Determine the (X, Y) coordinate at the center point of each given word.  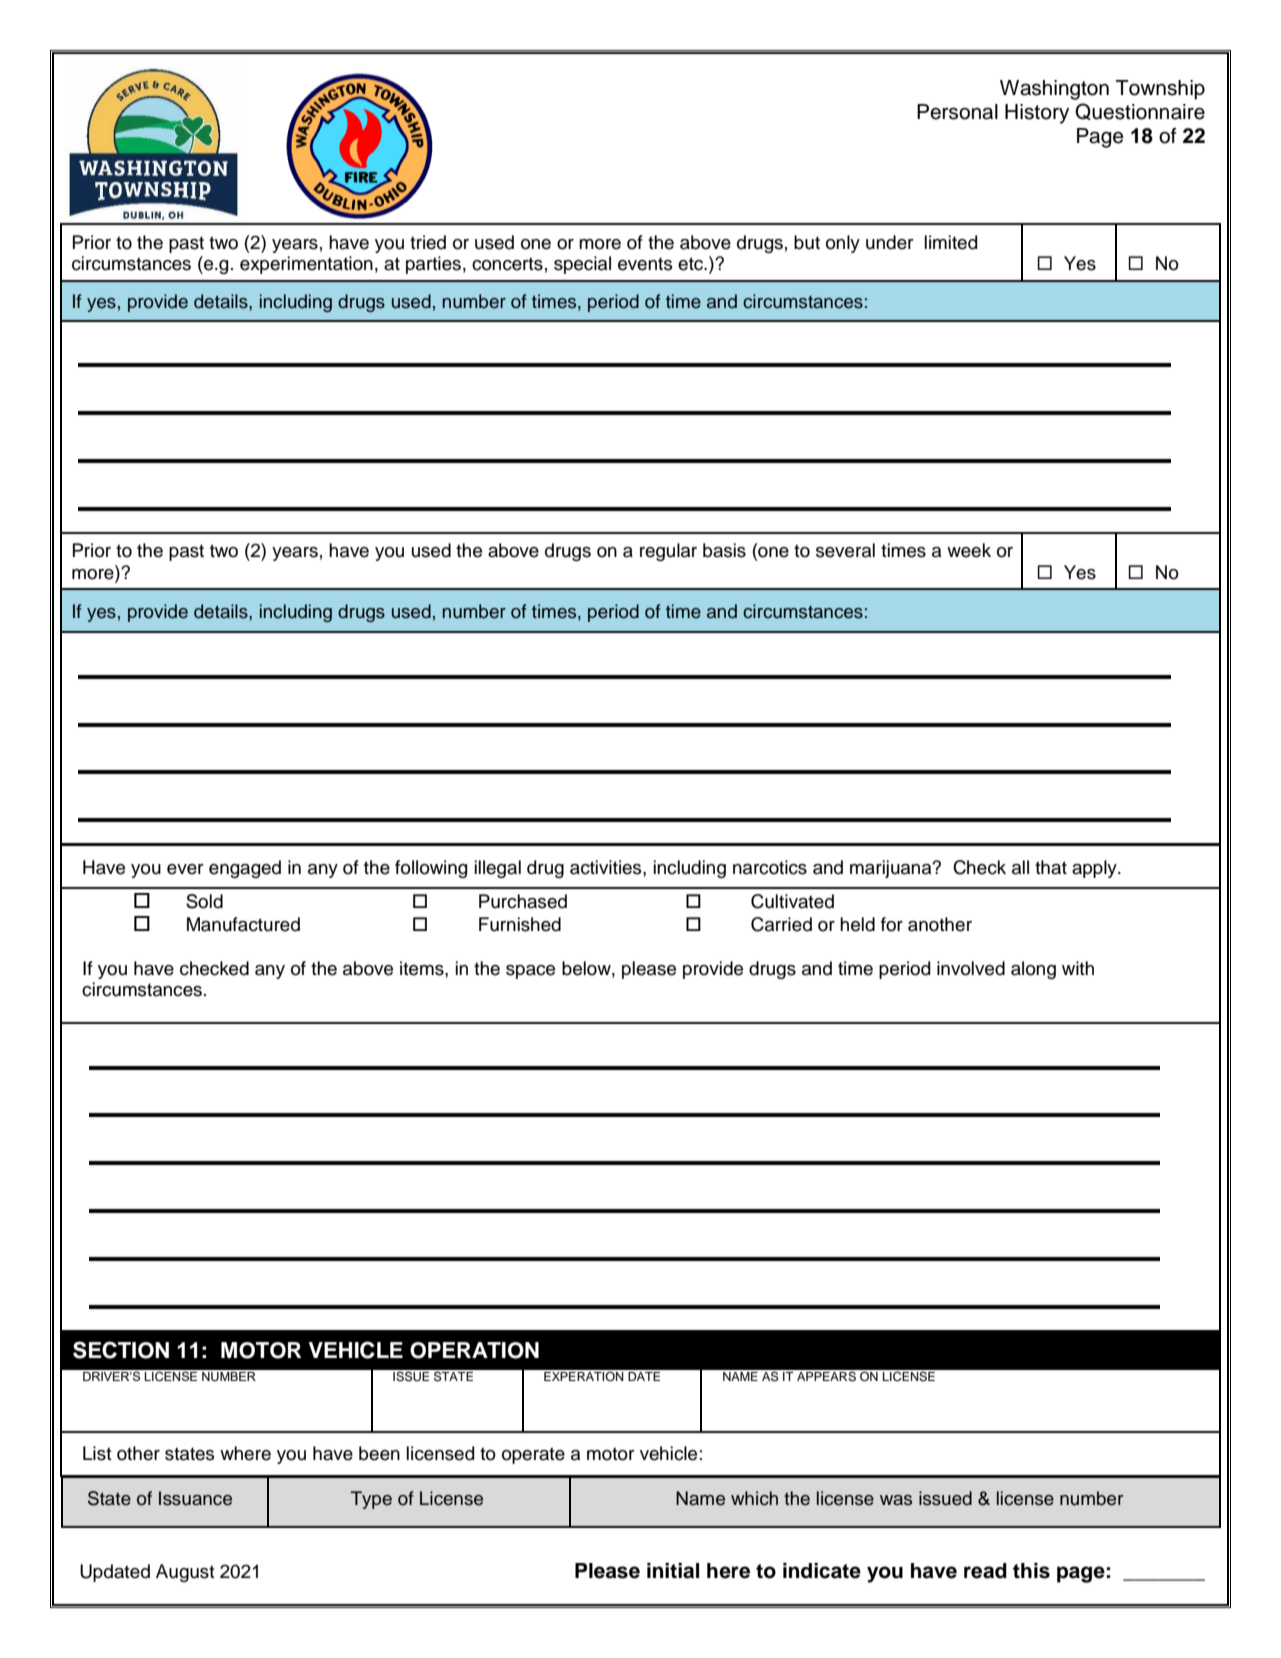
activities (607, 867)
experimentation (306, 265)
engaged (245, 869)
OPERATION (474, 1350)
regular (668, 552)
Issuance (195, 1498)
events (645, 264)
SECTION (121, 1350)
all (1020, 867)
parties (433, 265)
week (969, 550)
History (1037, 114)
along (1033, 970)
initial (673, 1571)
